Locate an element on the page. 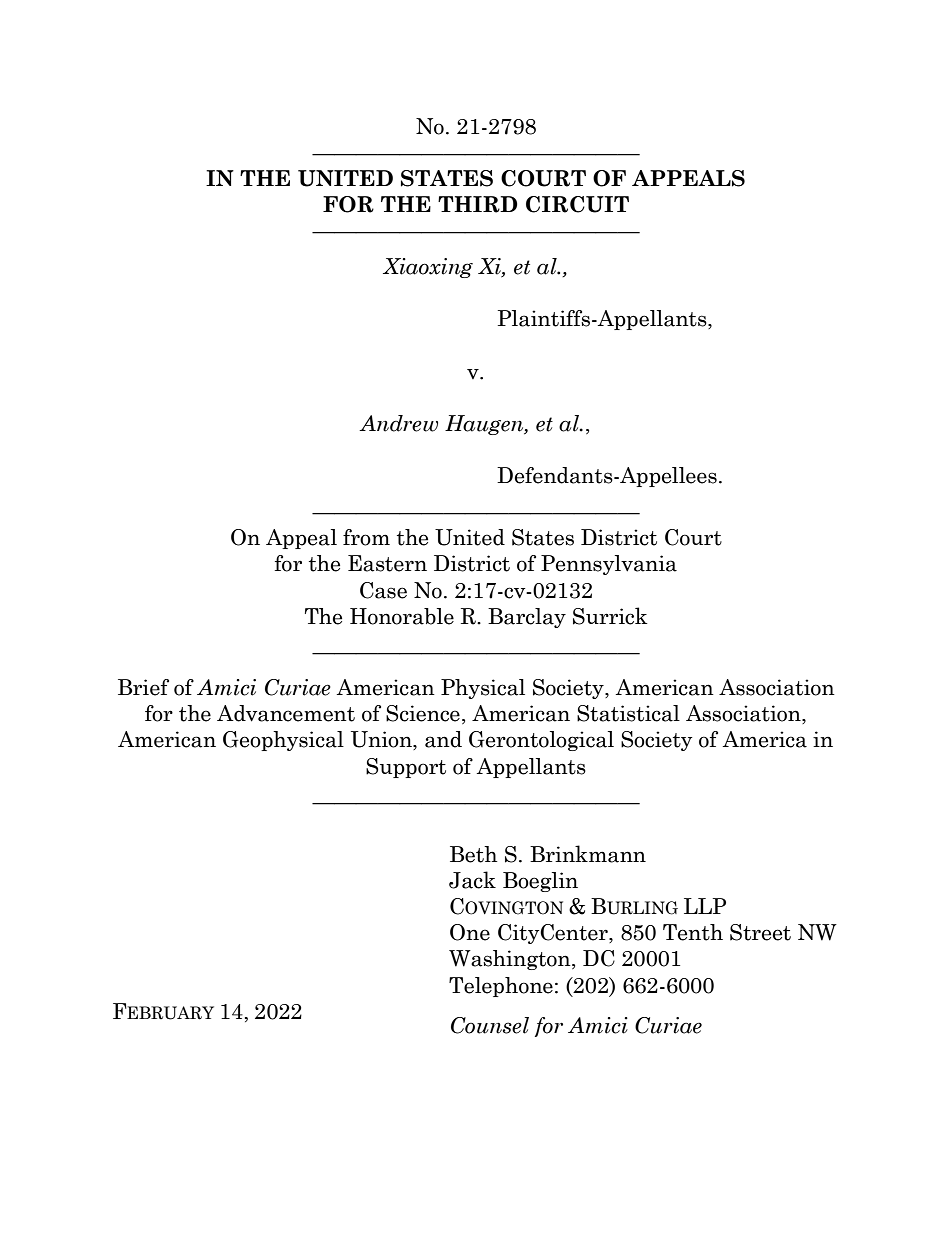 The width and height of the document is (952, 1233). THIRD is located at coordinates (478, 204).
